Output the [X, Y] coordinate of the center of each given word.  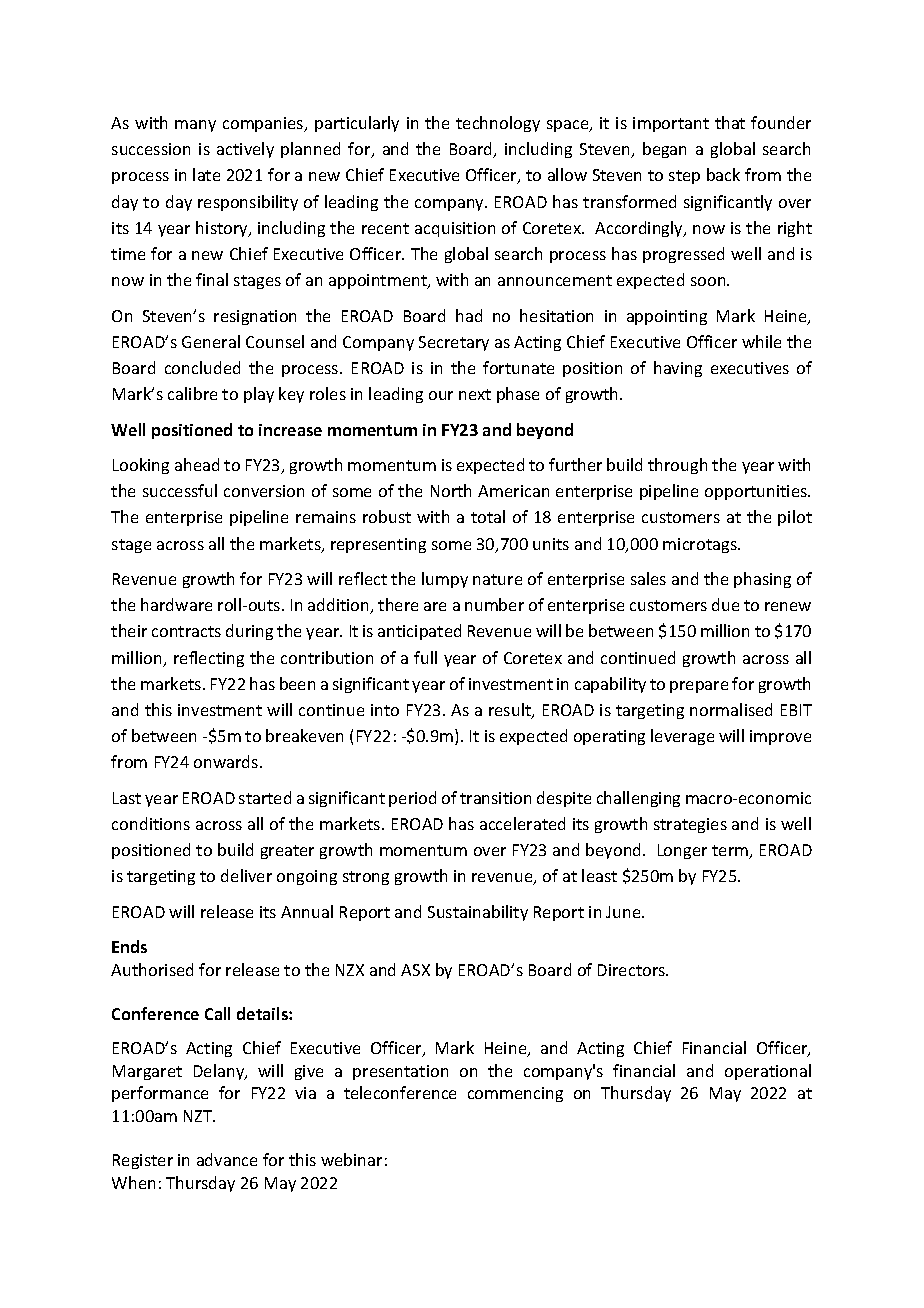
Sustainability [478, 913]
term [731, 852]
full [425, 657]
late [206, 174]
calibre [192, 393]
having [678, 369]
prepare [699, 687]
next [475, 394]
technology [498, 124]
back [723, 174]
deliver [246, 875]
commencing [515, 1094]
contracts [186, 631]
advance [227, 1159]
